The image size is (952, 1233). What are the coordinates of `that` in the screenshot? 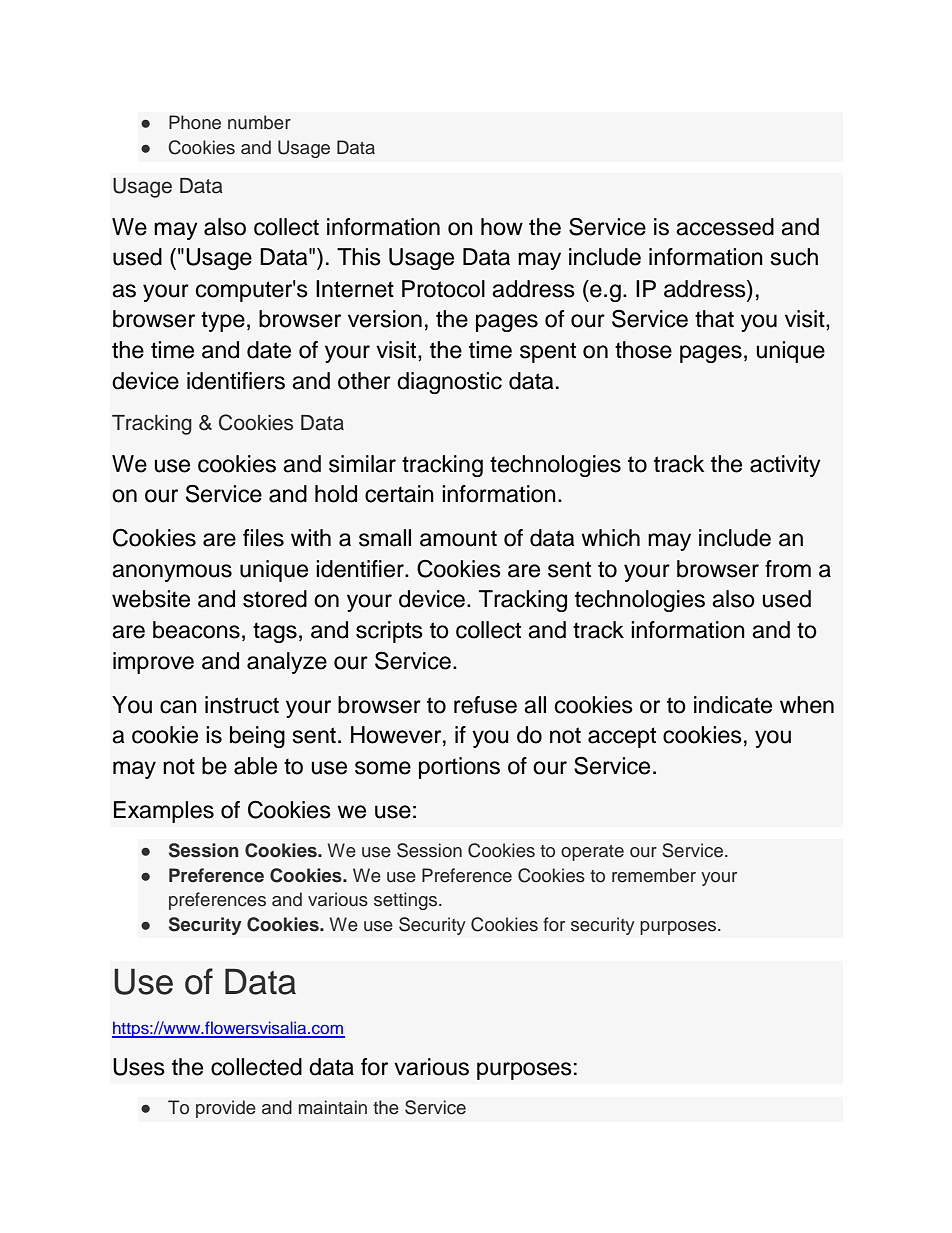 It's located at (714, 319).
